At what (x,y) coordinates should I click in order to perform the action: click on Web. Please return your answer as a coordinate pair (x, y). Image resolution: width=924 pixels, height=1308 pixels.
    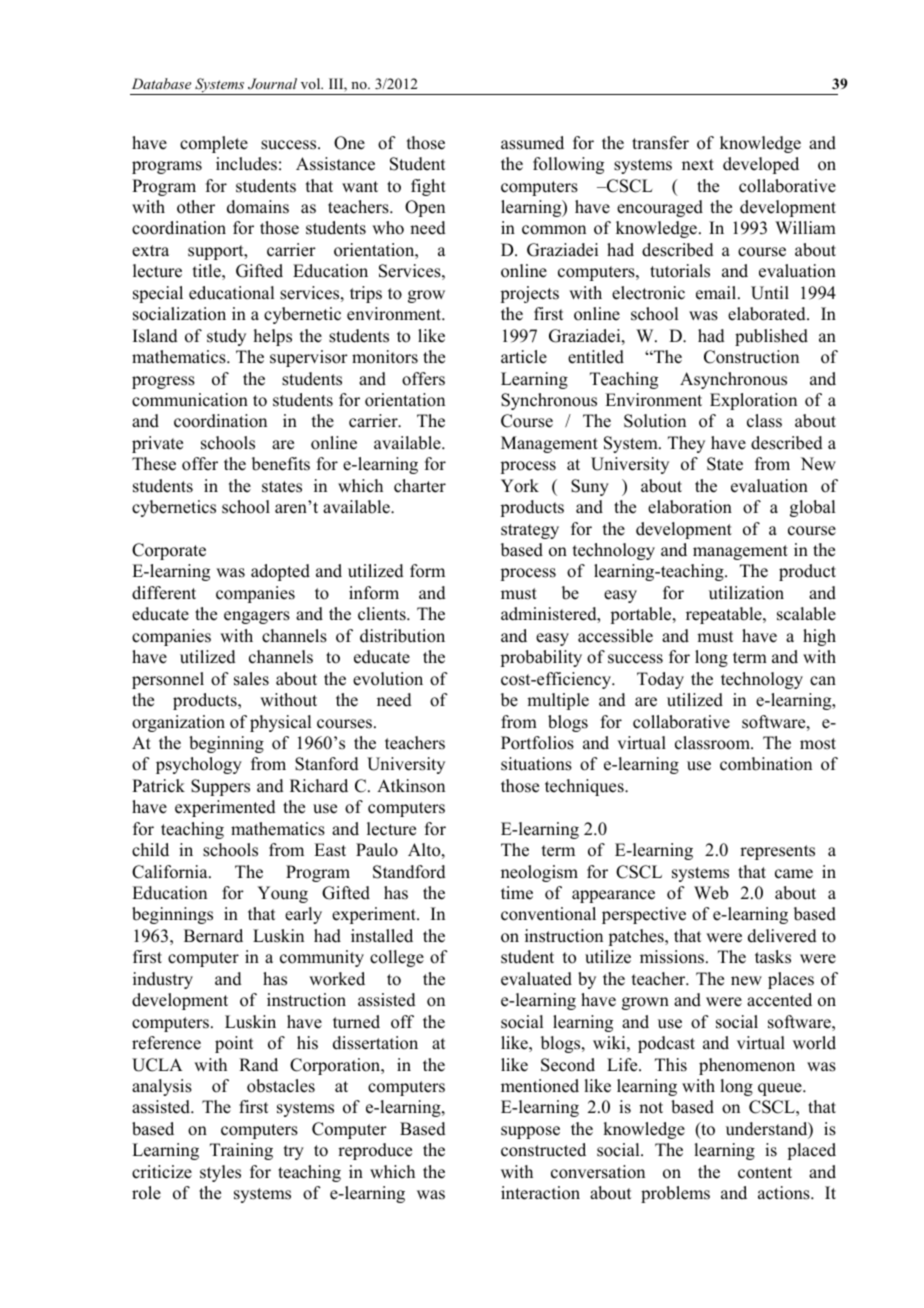
    Looking at the image, I should click on (711, 893).
